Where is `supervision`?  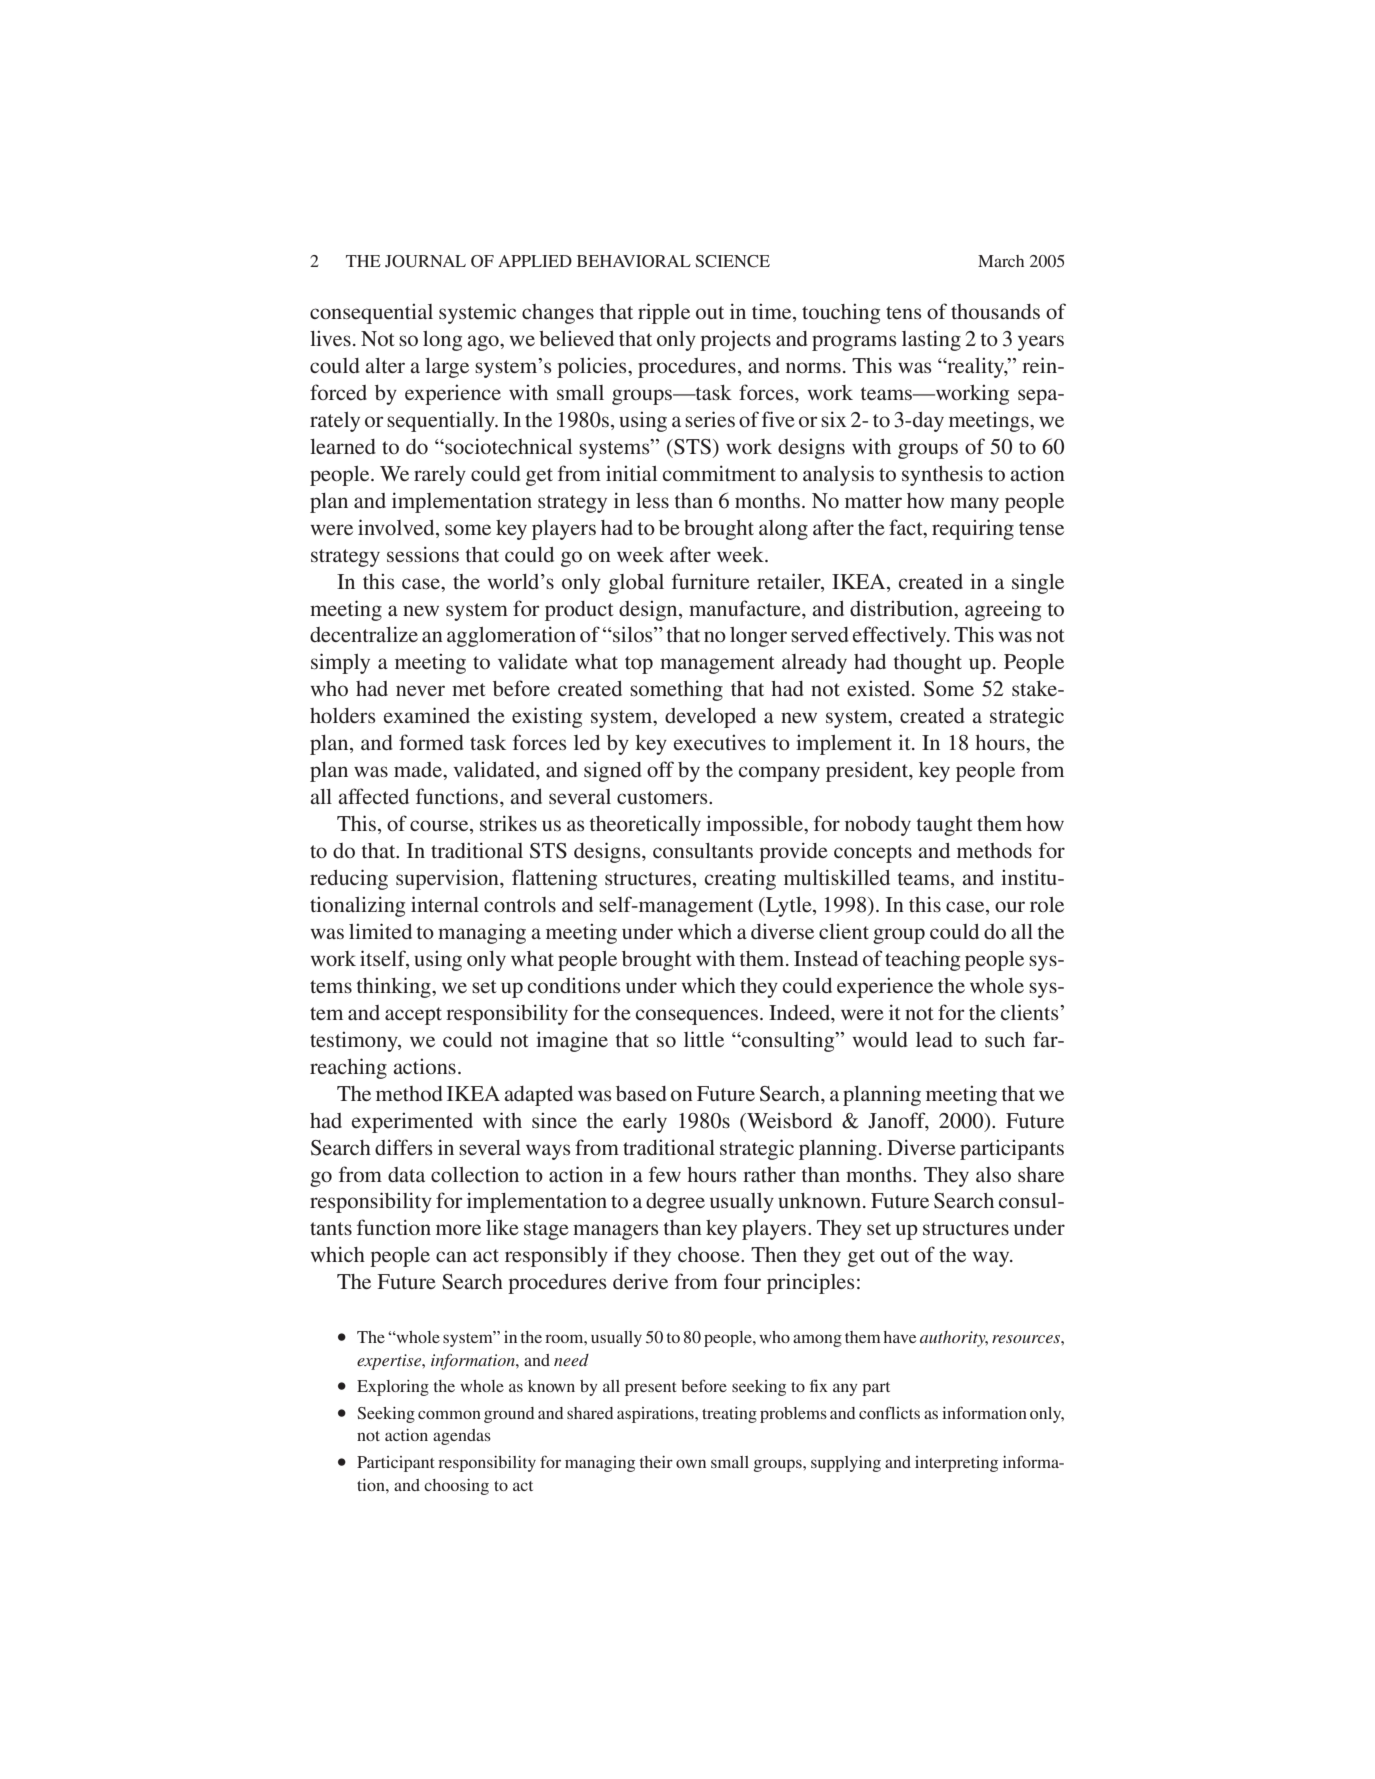 supervision is located at coordinates (448, 879).
